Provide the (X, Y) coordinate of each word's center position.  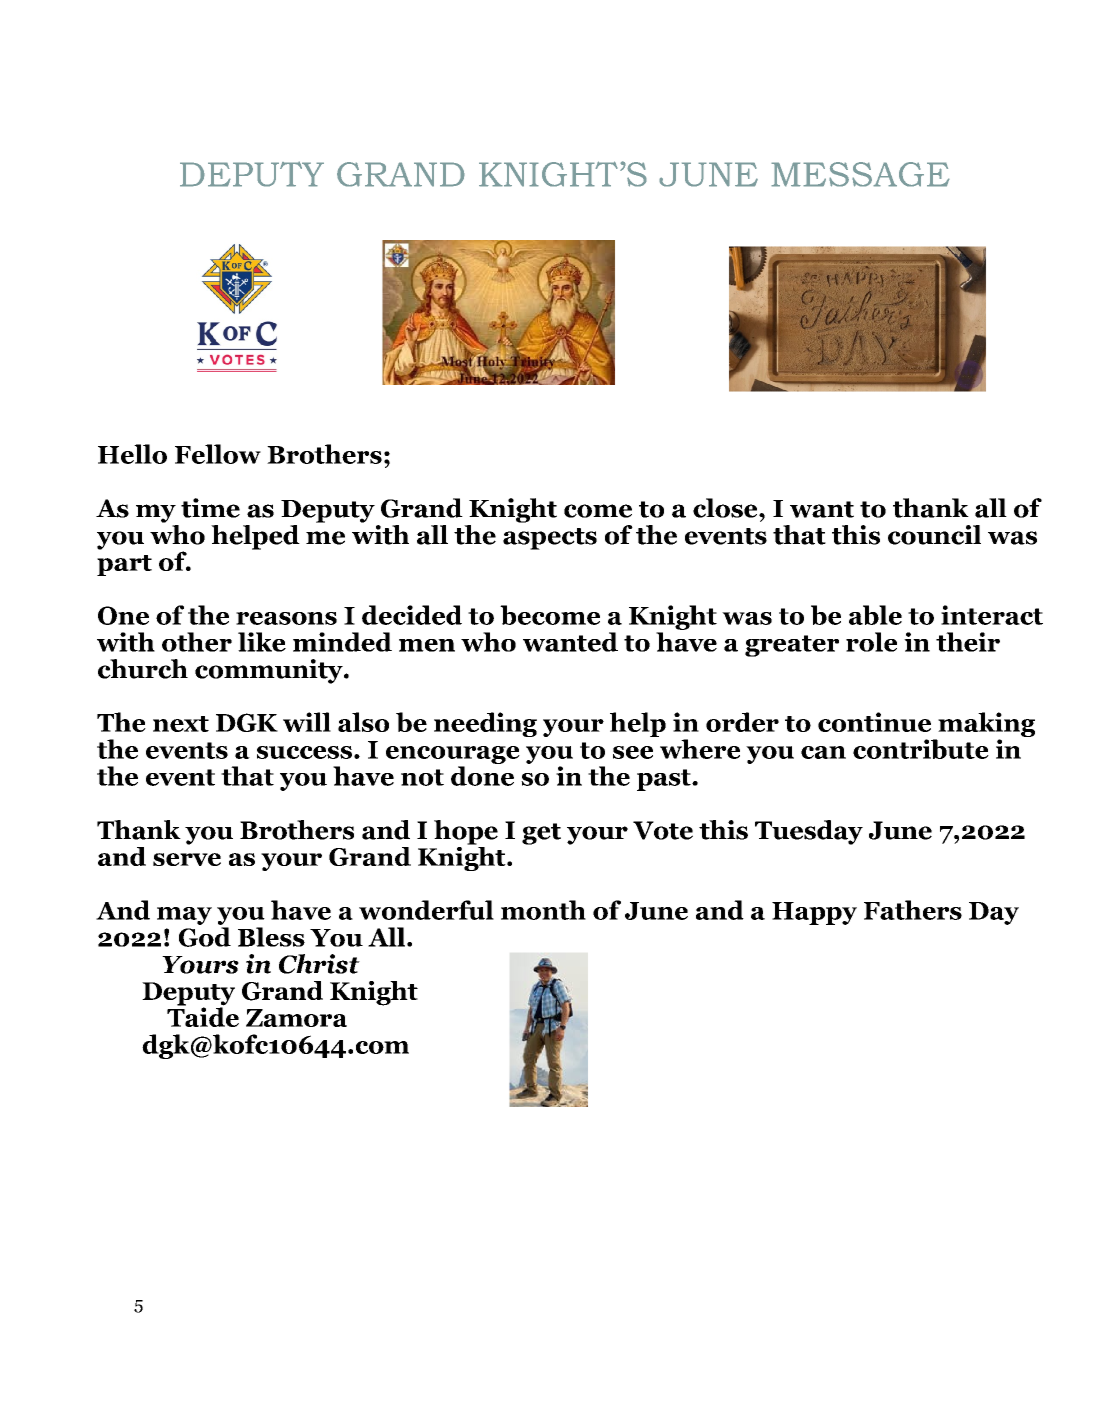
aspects (550, 539)
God (205, 937)
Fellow (218, 454)
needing (485, 724)
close (726, 508)
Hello (132, 454)
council (934, 535)
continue (874, 722)
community (270, 671)
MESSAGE (860, 174)
